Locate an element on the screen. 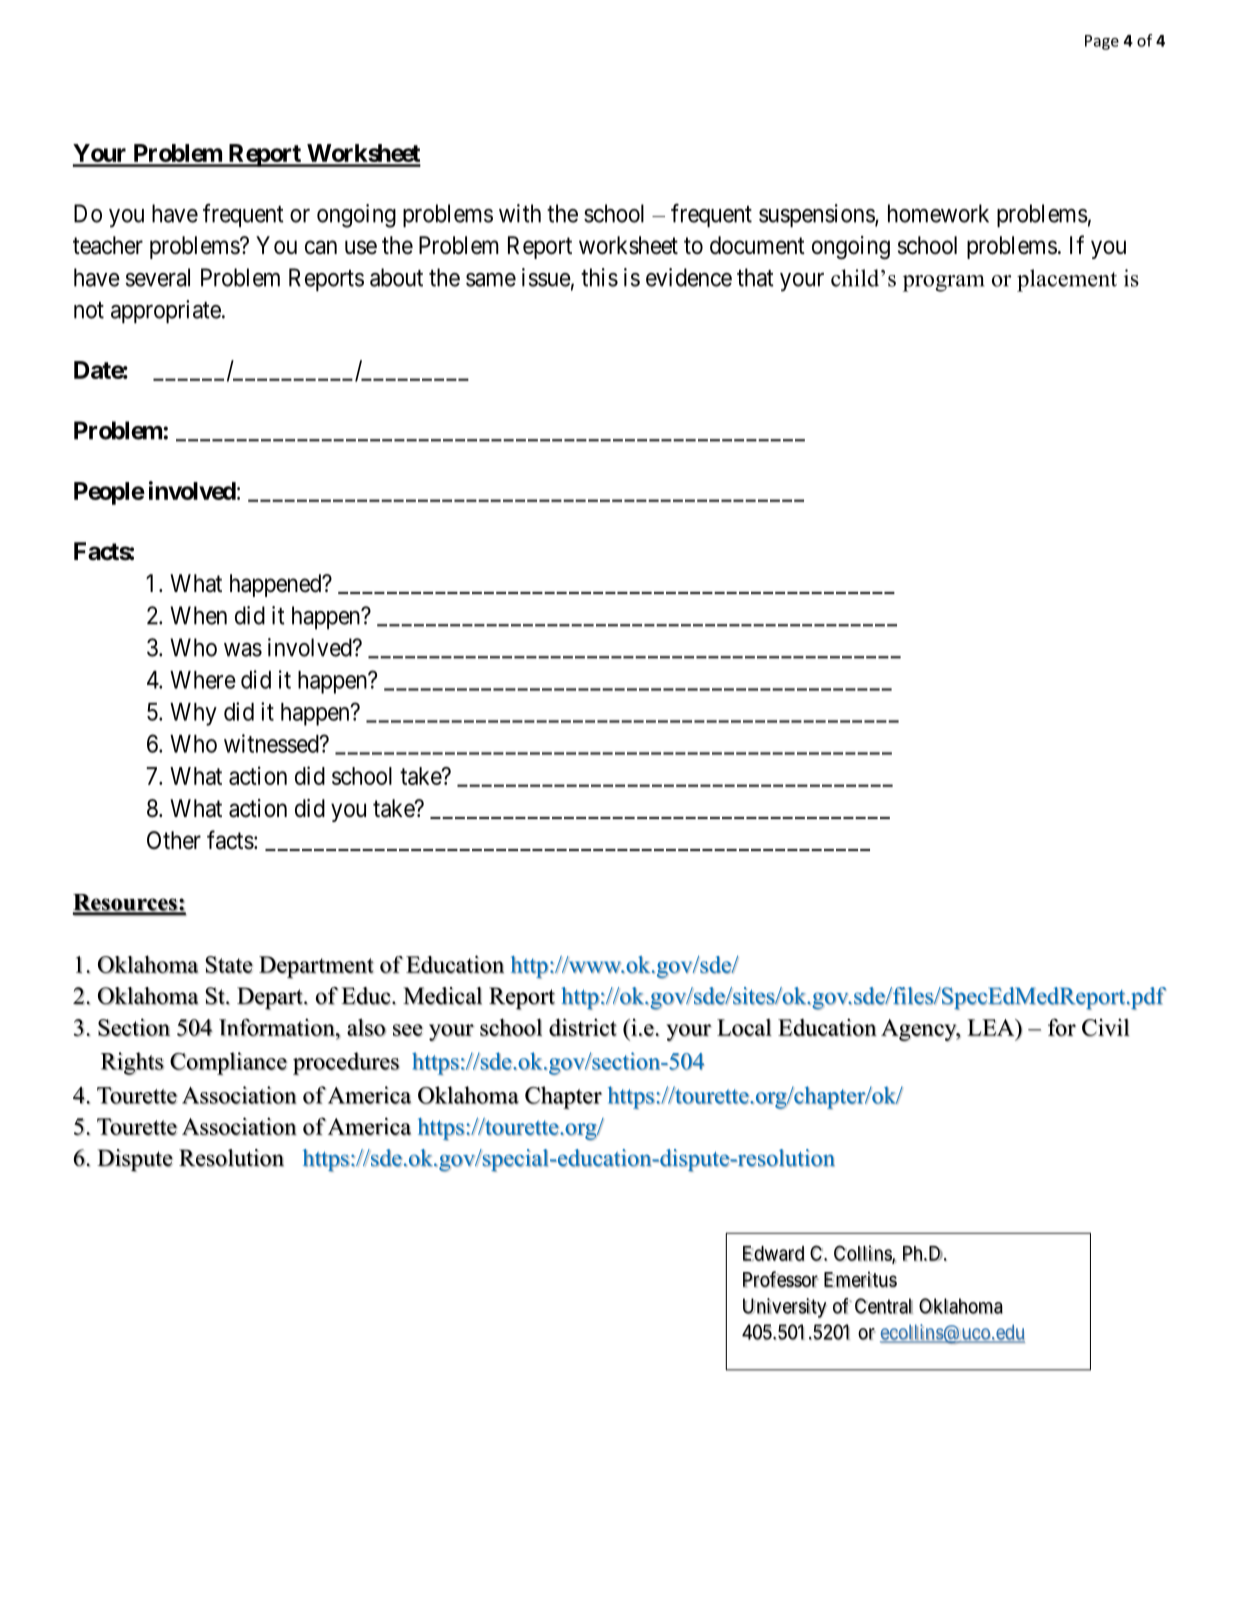 This screenshot has width=1238, height=1602. State is located at coordinates (229, 965).
